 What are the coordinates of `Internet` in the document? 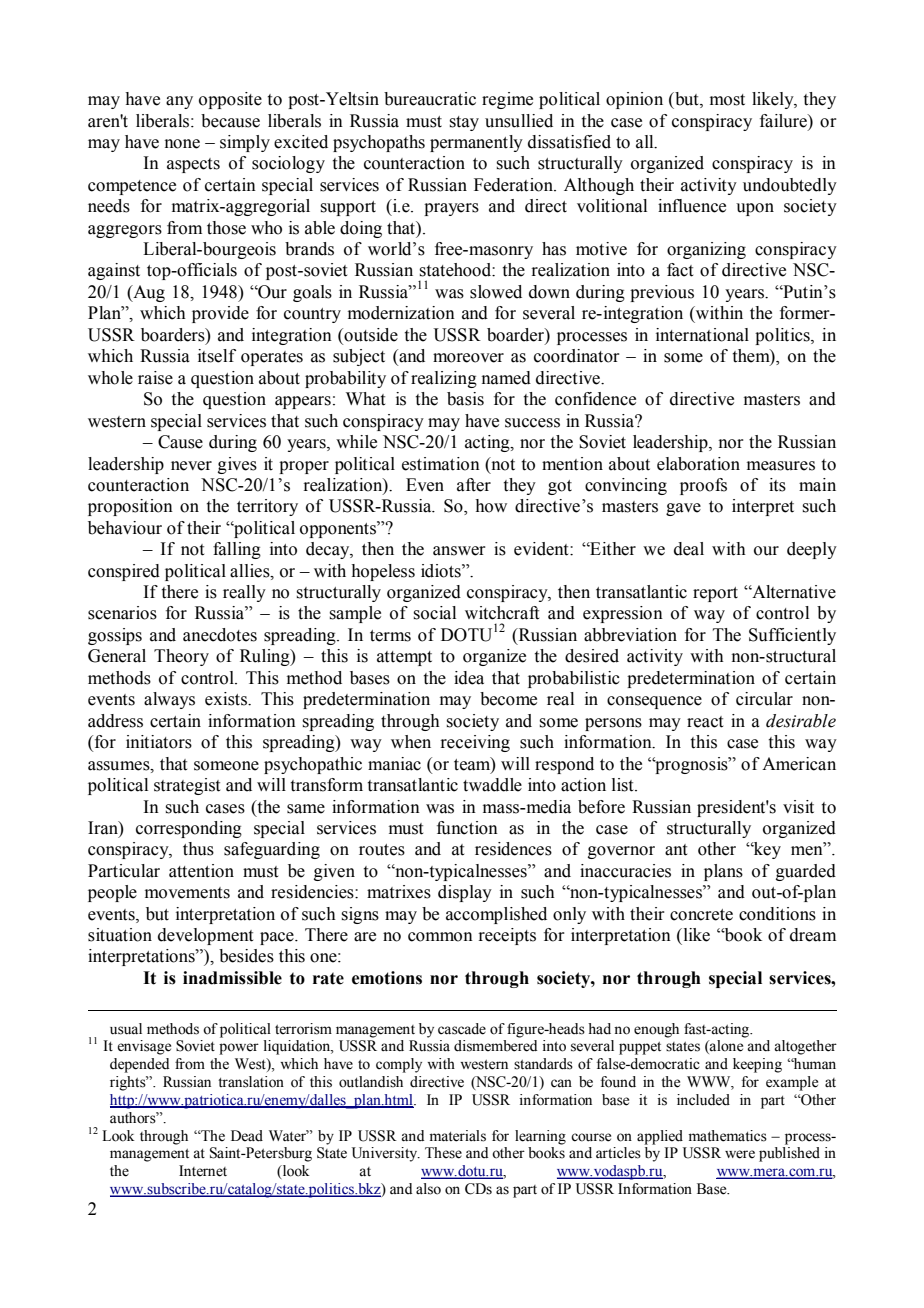 It's located at (203, 1171).
